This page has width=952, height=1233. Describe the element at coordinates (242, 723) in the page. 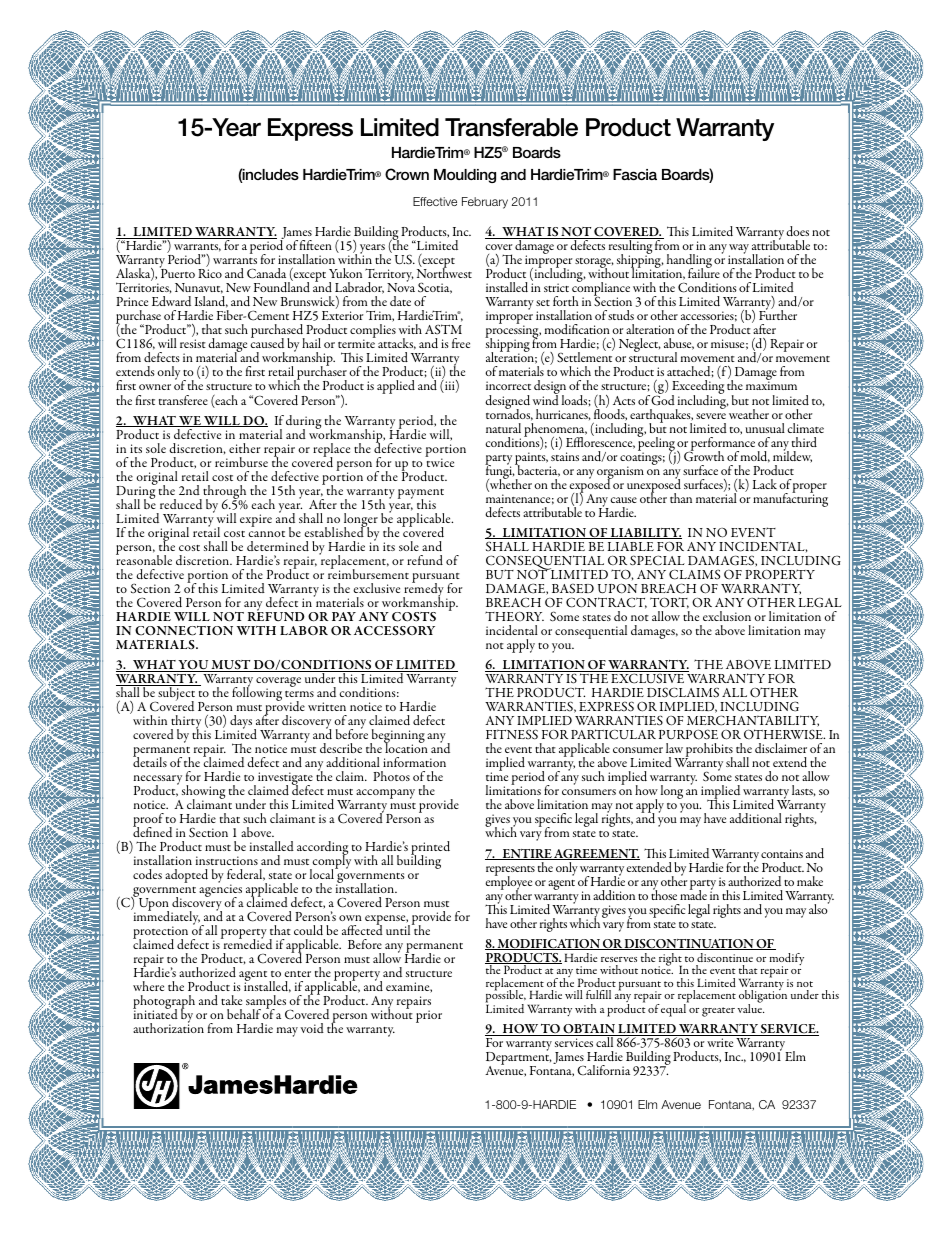

I see `days` at that location.
